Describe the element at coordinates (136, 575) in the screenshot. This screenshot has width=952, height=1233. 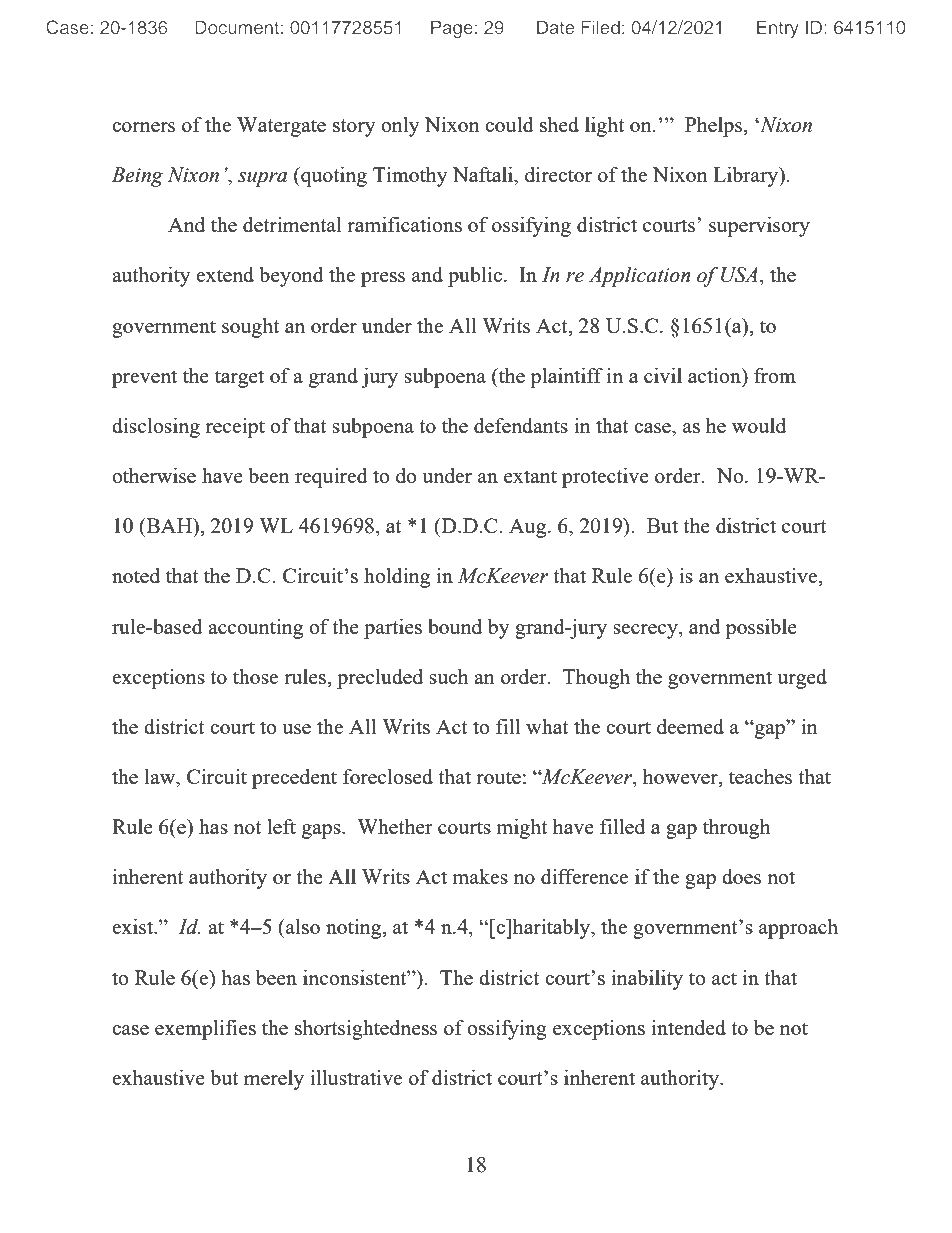
I see `noted` at that location.
